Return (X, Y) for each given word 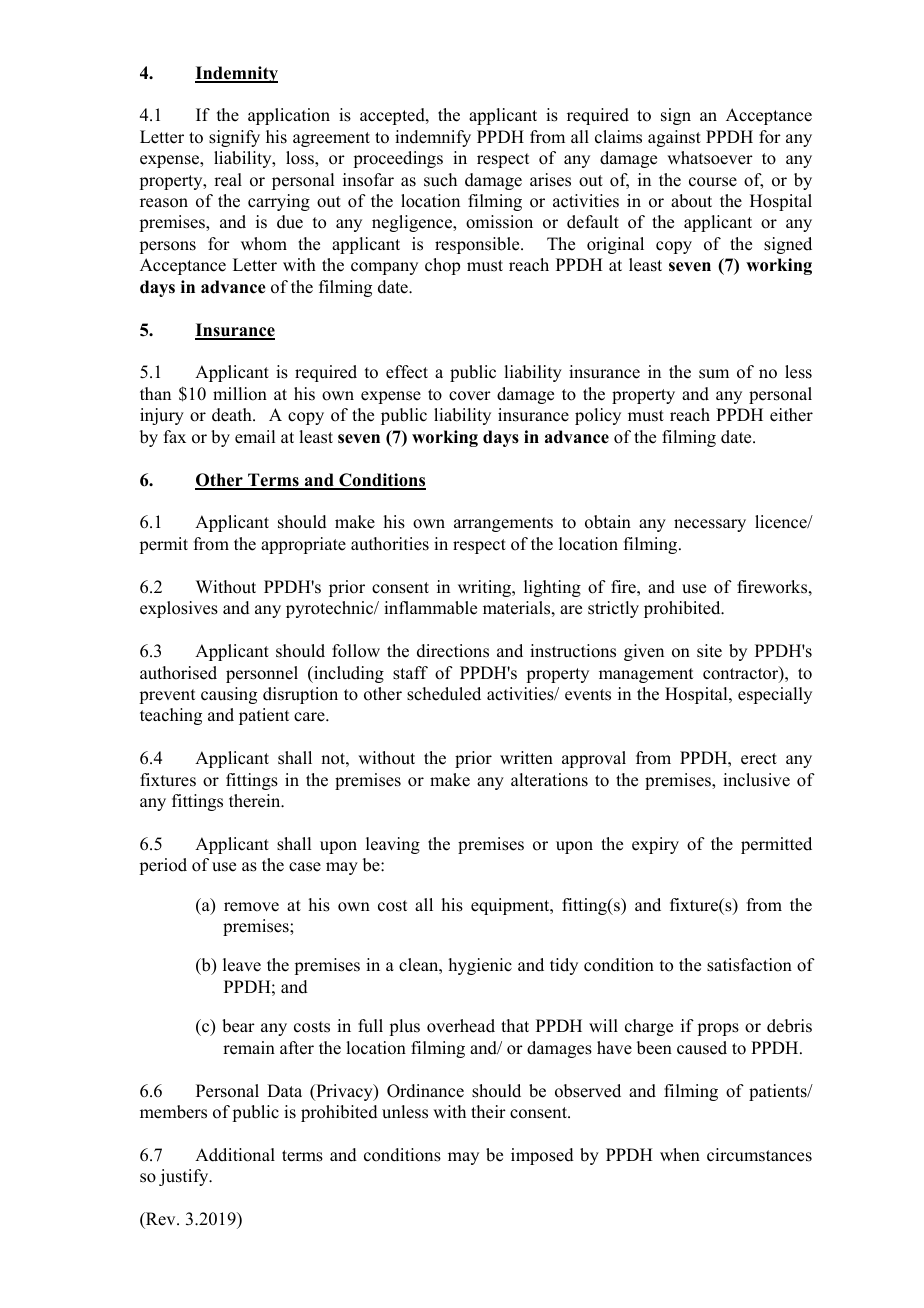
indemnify (433, 138)
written (526, 758)
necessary (710, 525)
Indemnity (236, 74)
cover (470, 396)
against (674, 138)
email (255, 437)
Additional (235, 1155)
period (163, 866)
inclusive (756, 780)
